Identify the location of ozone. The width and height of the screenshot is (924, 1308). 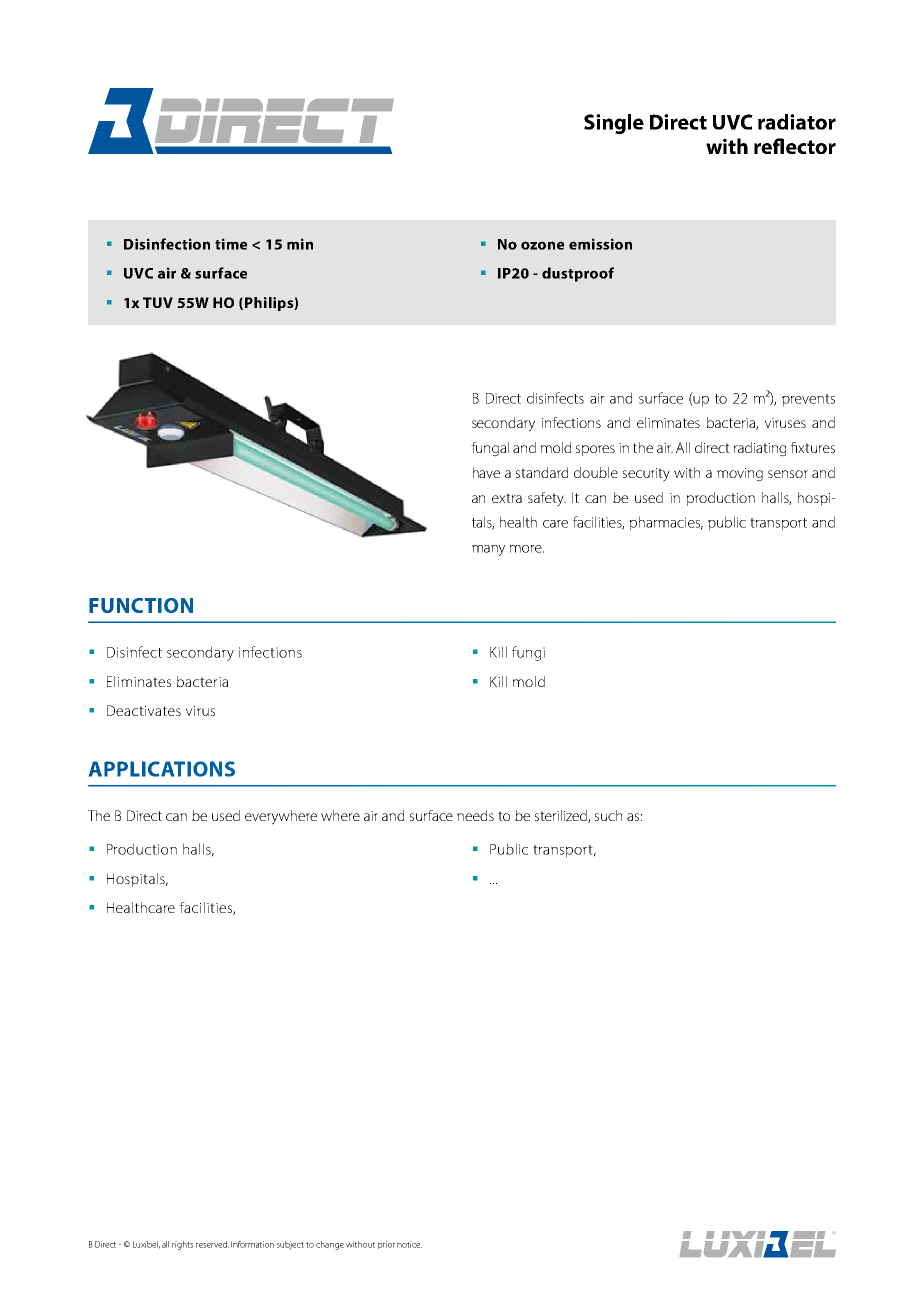
(542, 245).
